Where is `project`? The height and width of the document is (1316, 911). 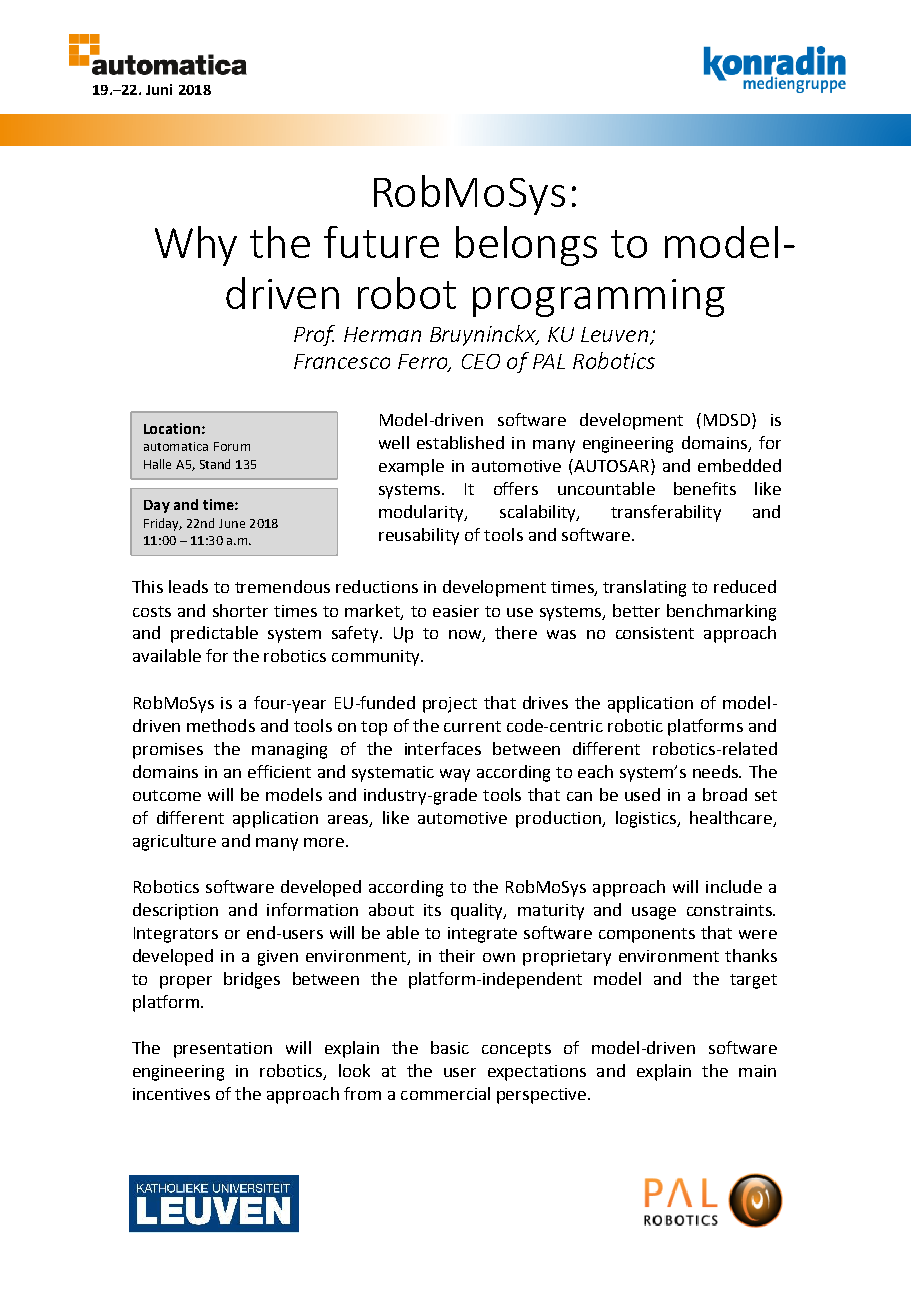
project is located at coordinates (450, 705).
